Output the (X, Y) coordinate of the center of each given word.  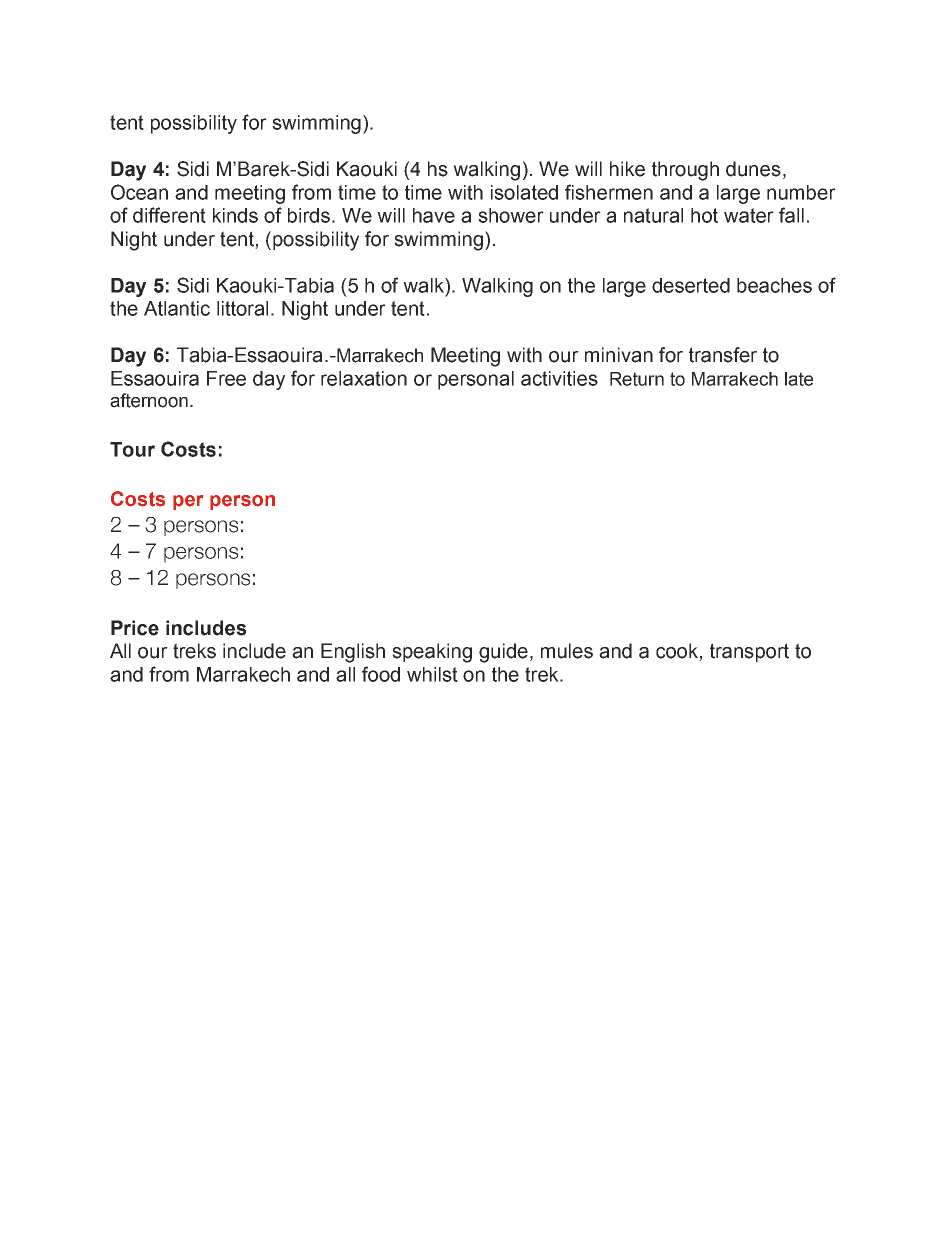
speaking (432, 653)
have (434, 215)
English (353, 653)
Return (637, 379)
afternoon (149, 400)
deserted (691, 285)
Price (135, 628)
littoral (242, 308)
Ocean (139, 192)
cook (678, 652)
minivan (619, 355)
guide (503, 653)
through (685, 171)
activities (559, 378)
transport (749, 652)
